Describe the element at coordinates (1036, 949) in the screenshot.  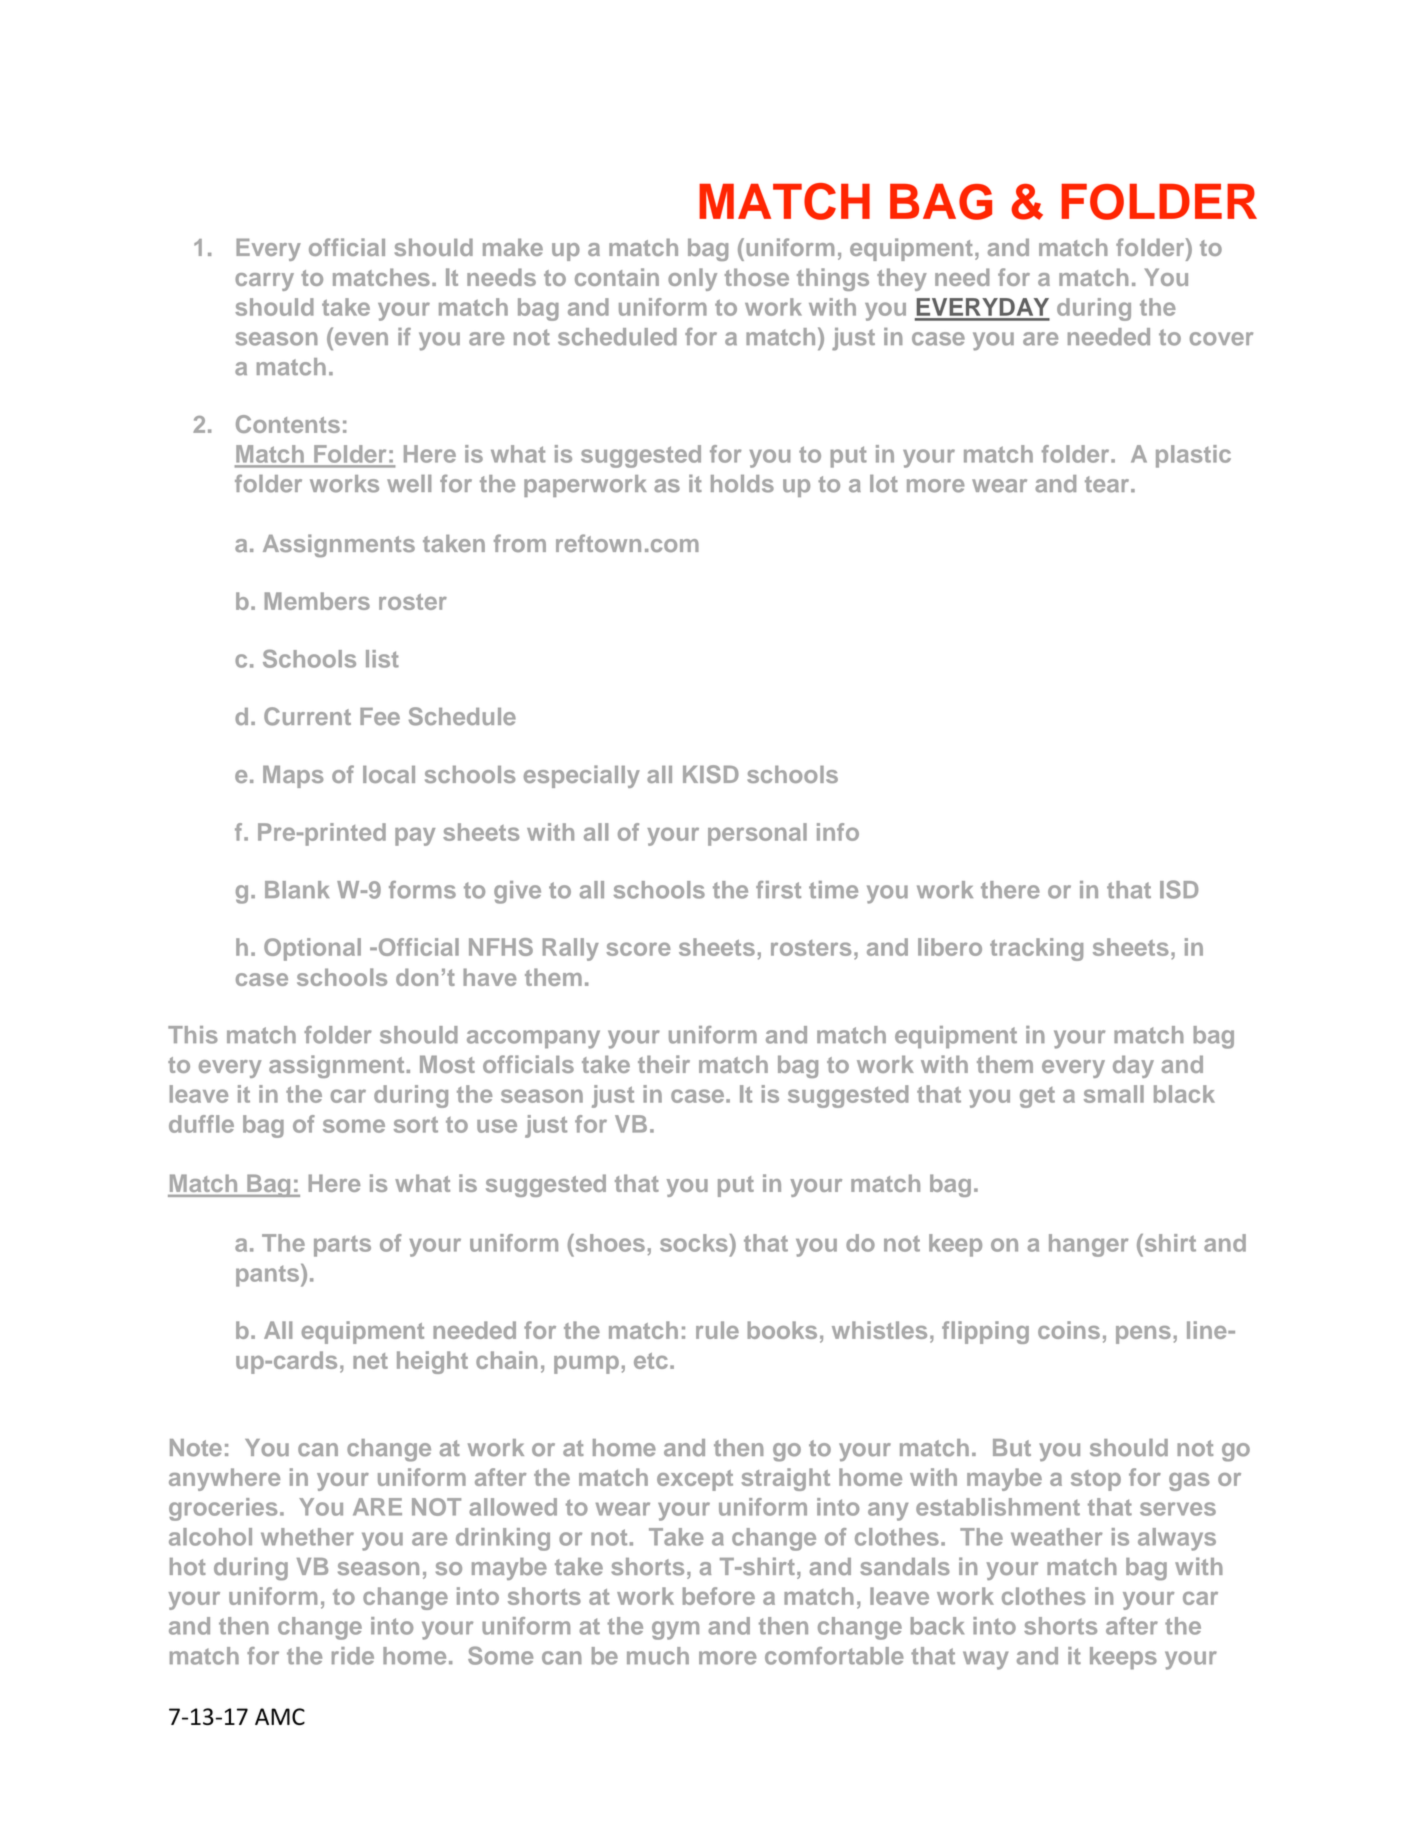
I see `tracking` at that location.
